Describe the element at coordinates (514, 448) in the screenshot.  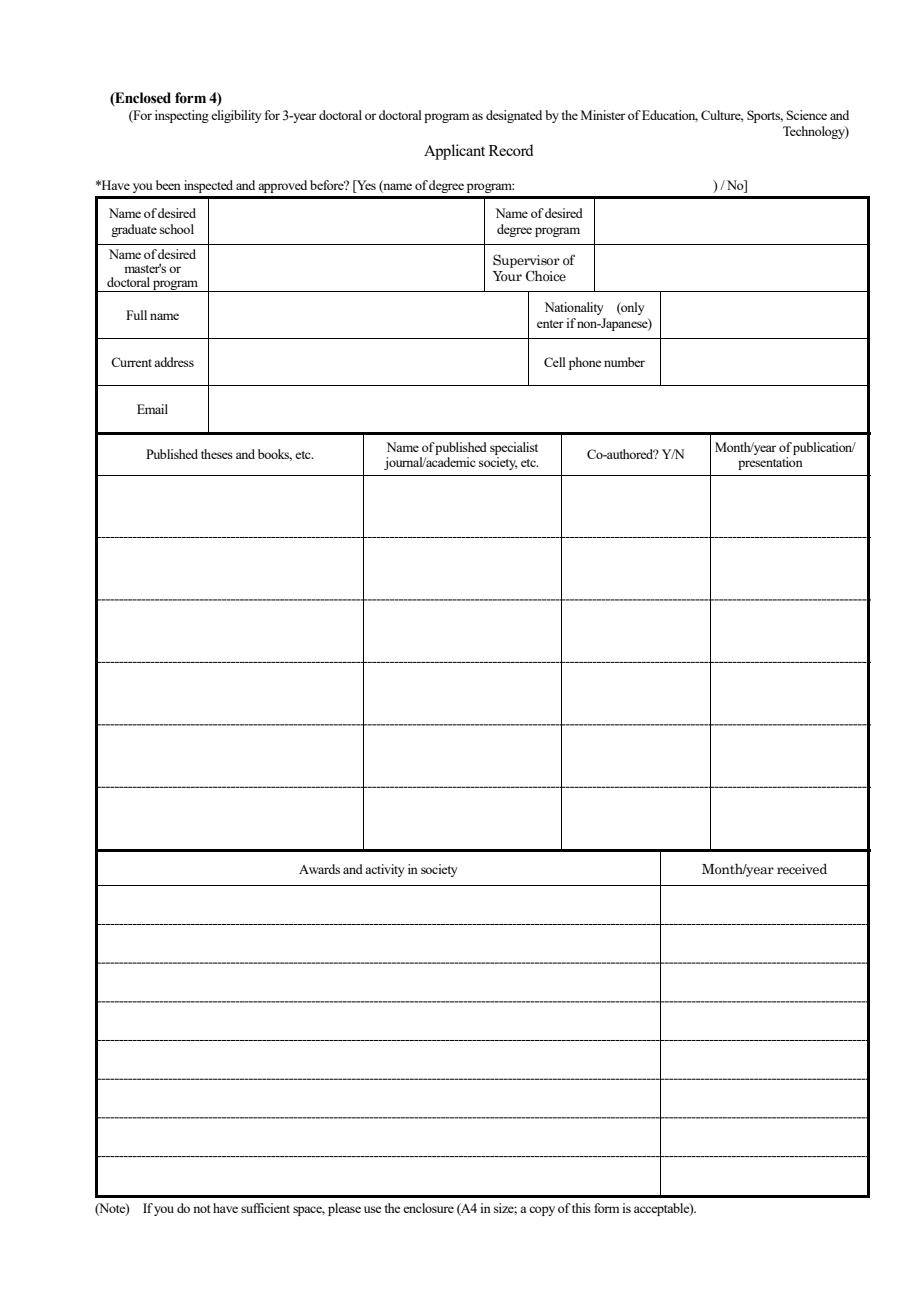
I see `specialist` at that location.
